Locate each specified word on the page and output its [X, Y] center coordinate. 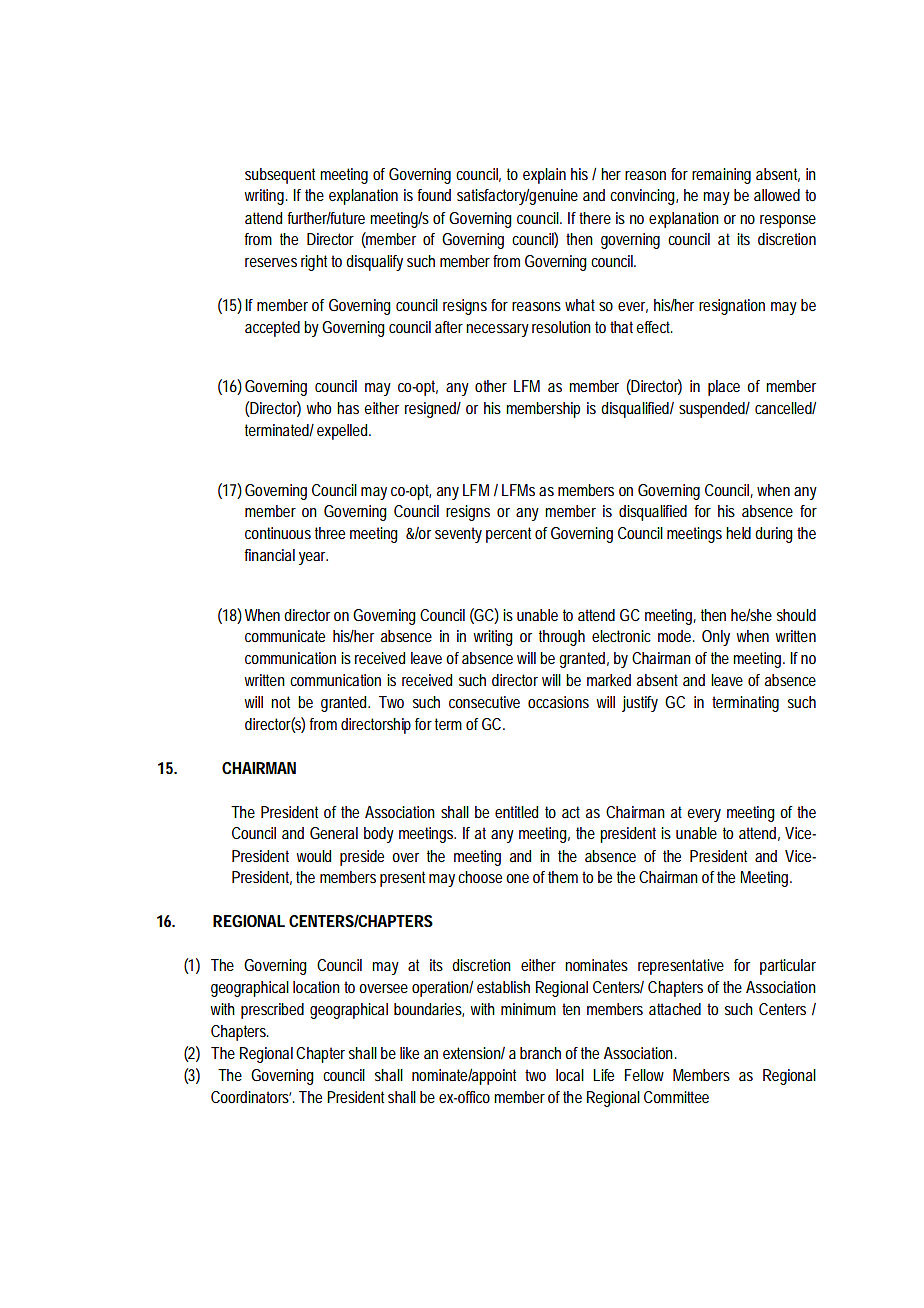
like [409, 1053]
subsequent [280, 176]
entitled [516, 812]
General [334, 833]
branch [540, 1053]
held [738, 533]
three [330, 533]
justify [640, 704]
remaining [721, 176]
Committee [676, 1097]
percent [508, 535]
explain [544, 176]
